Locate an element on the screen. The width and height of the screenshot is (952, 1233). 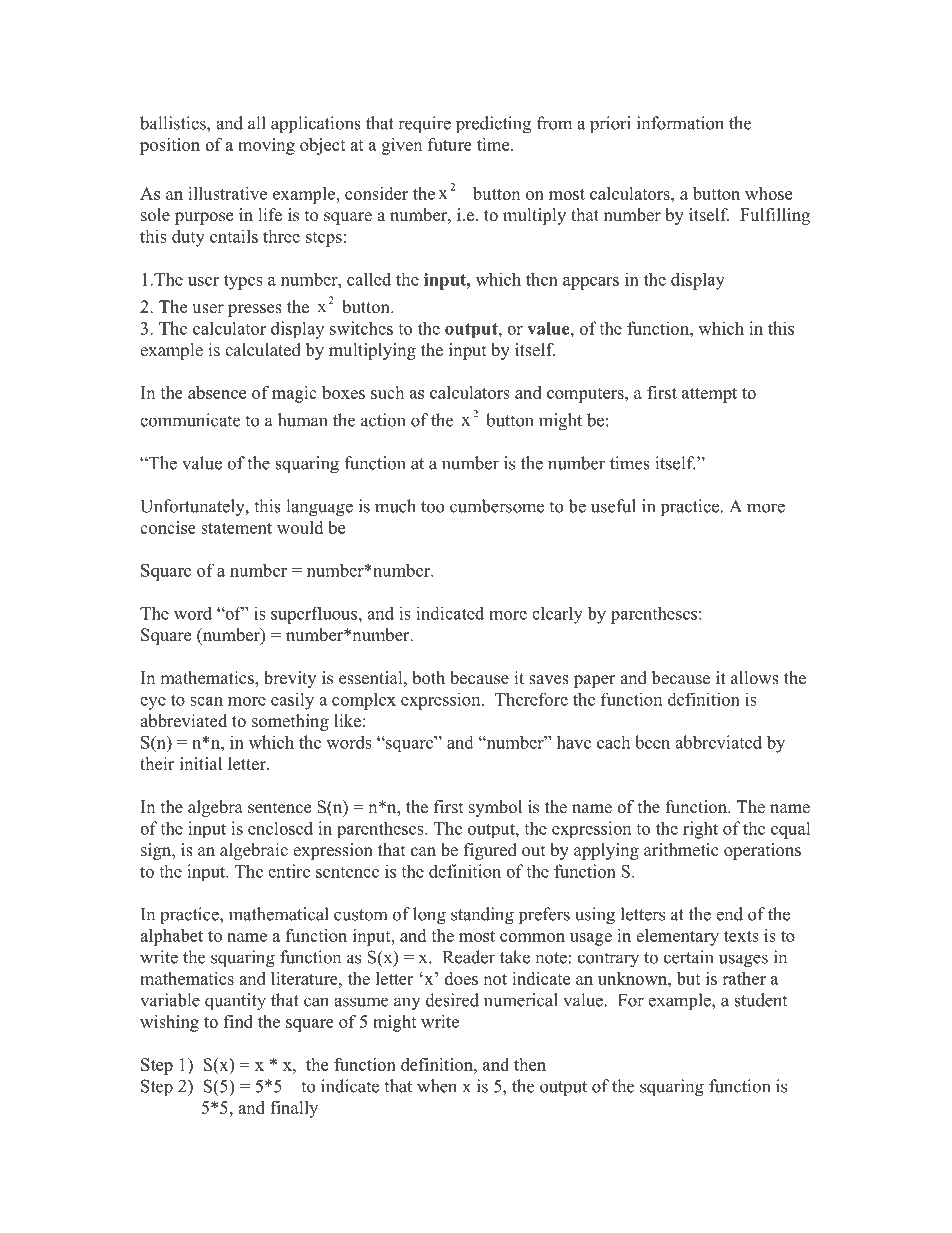
when is located at coordinates (437, 1086).
